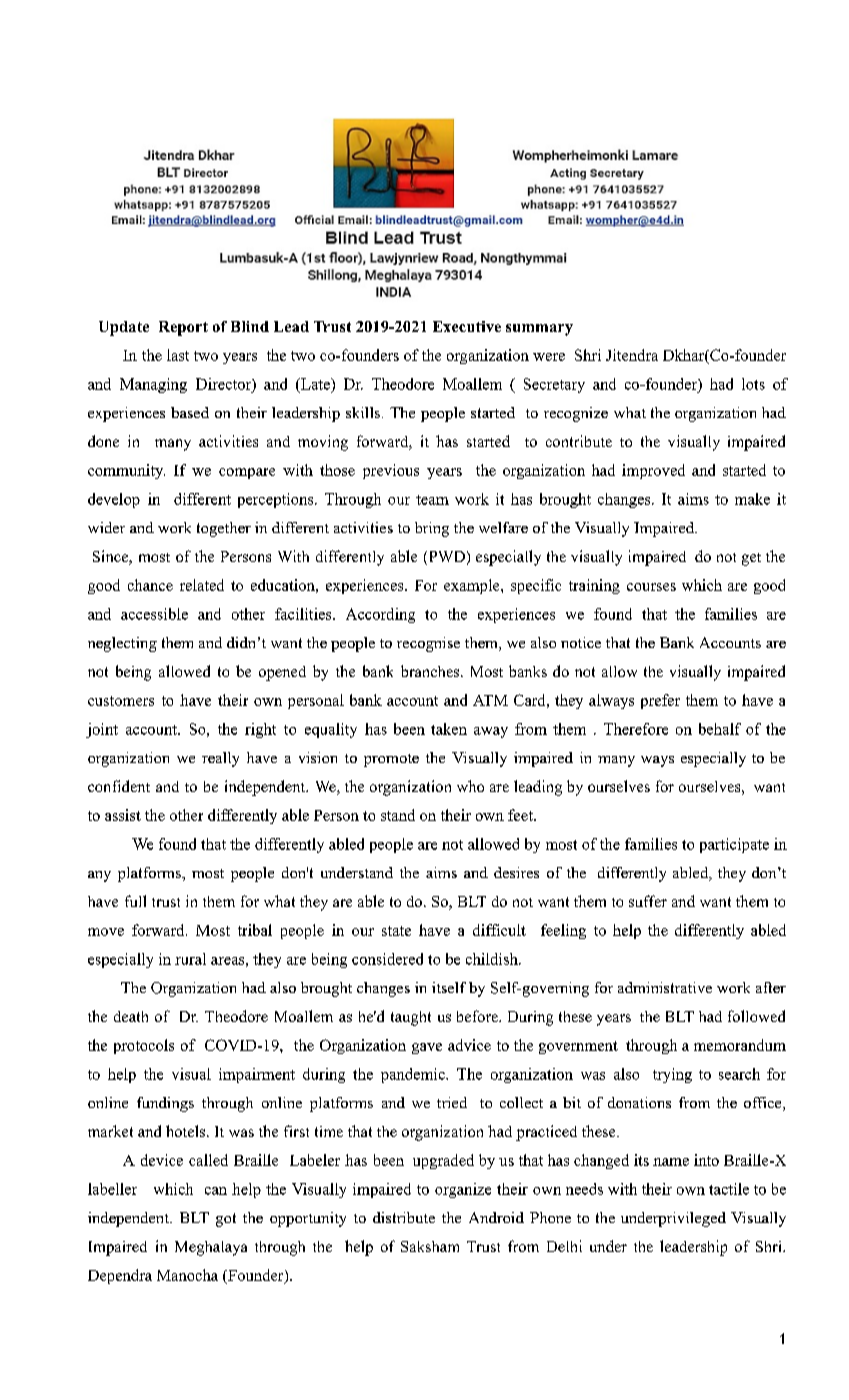 The height and width of the screenshot is (1400, 849). I want to click on got, so click(226, 1220).
